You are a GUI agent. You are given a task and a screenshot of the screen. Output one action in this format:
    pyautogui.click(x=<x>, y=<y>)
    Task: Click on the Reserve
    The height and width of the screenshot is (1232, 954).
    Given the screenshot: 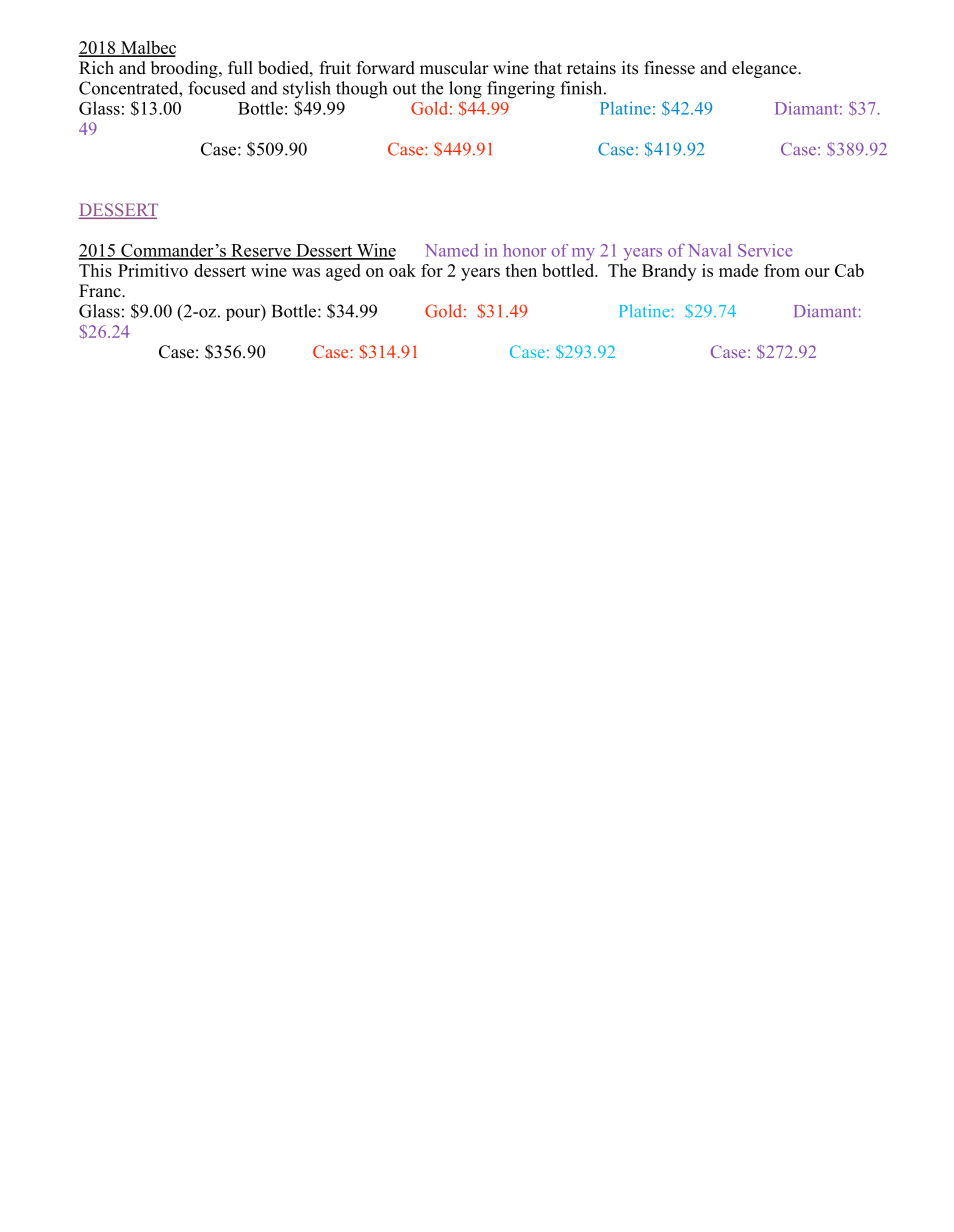 What is the action you would take?
    pyautogui.click(x=261, y=251)
